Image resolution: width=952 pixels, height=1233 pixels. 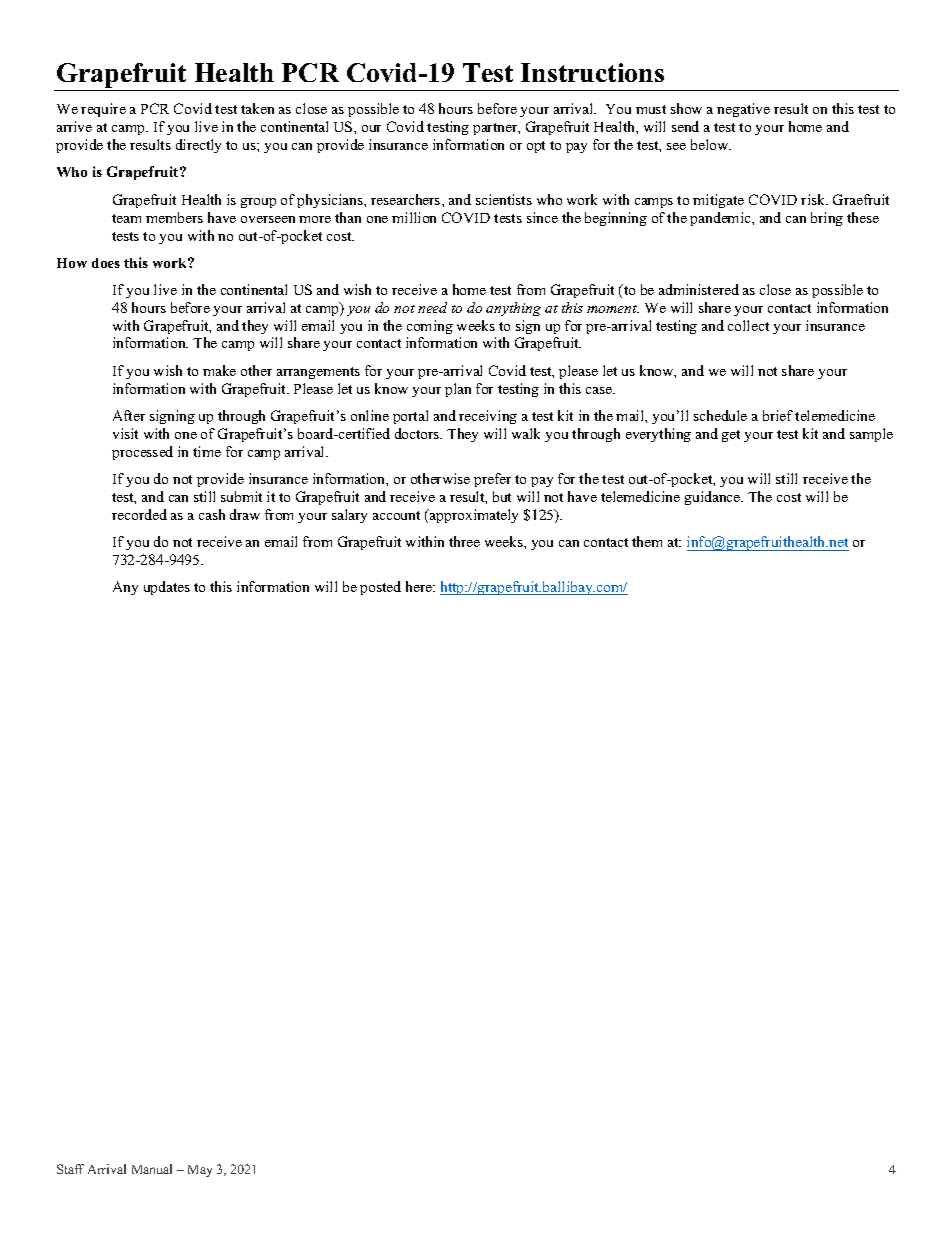 I want to click on processed, so click(x=142, y=453).
